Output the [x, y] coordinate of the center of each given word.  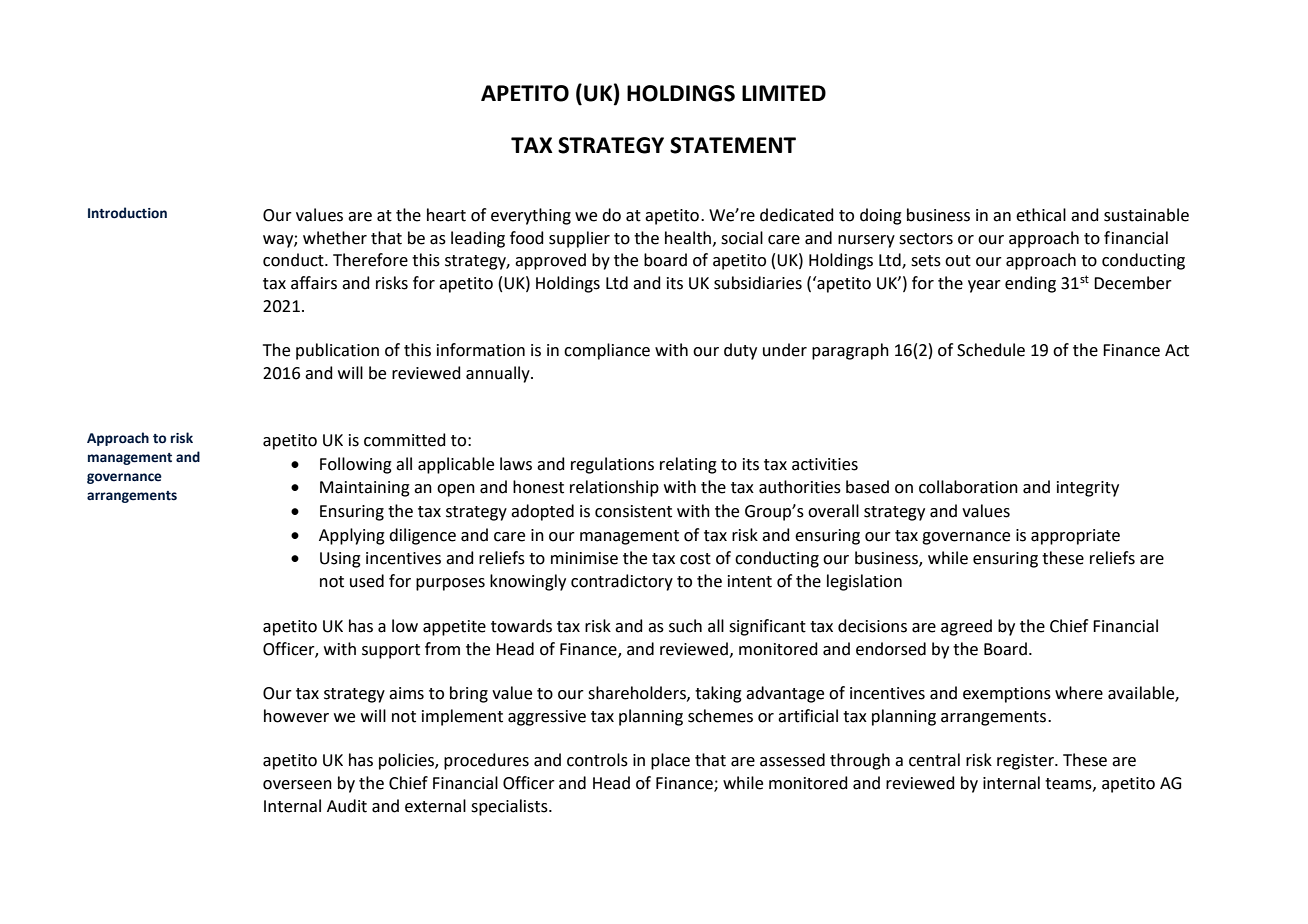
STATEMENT [733, 145]
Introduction [127, 213]
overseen [297, 785]
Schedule [991, 350]
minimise [584, 558]
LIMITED [784, 93]
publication [337, 351]
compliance [607, 351]
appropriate [1075, 537]
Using [340, 560]
